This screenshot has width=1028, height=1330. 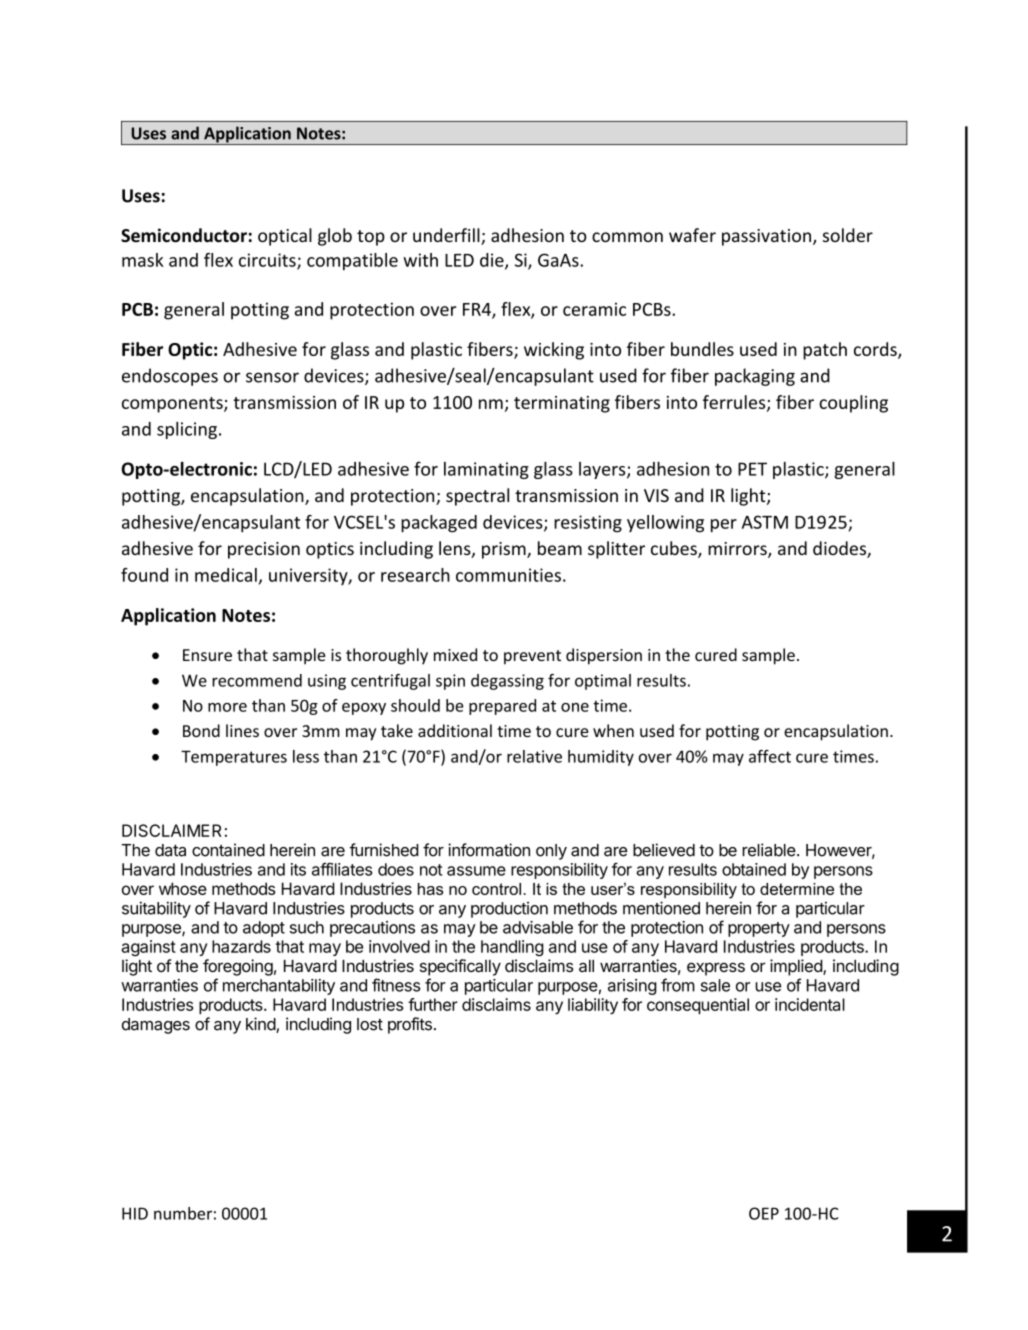 What do you see at coordinates (764, 1213) in the screenshot?
I see `OEP` at bounding box center [764, 1213].
